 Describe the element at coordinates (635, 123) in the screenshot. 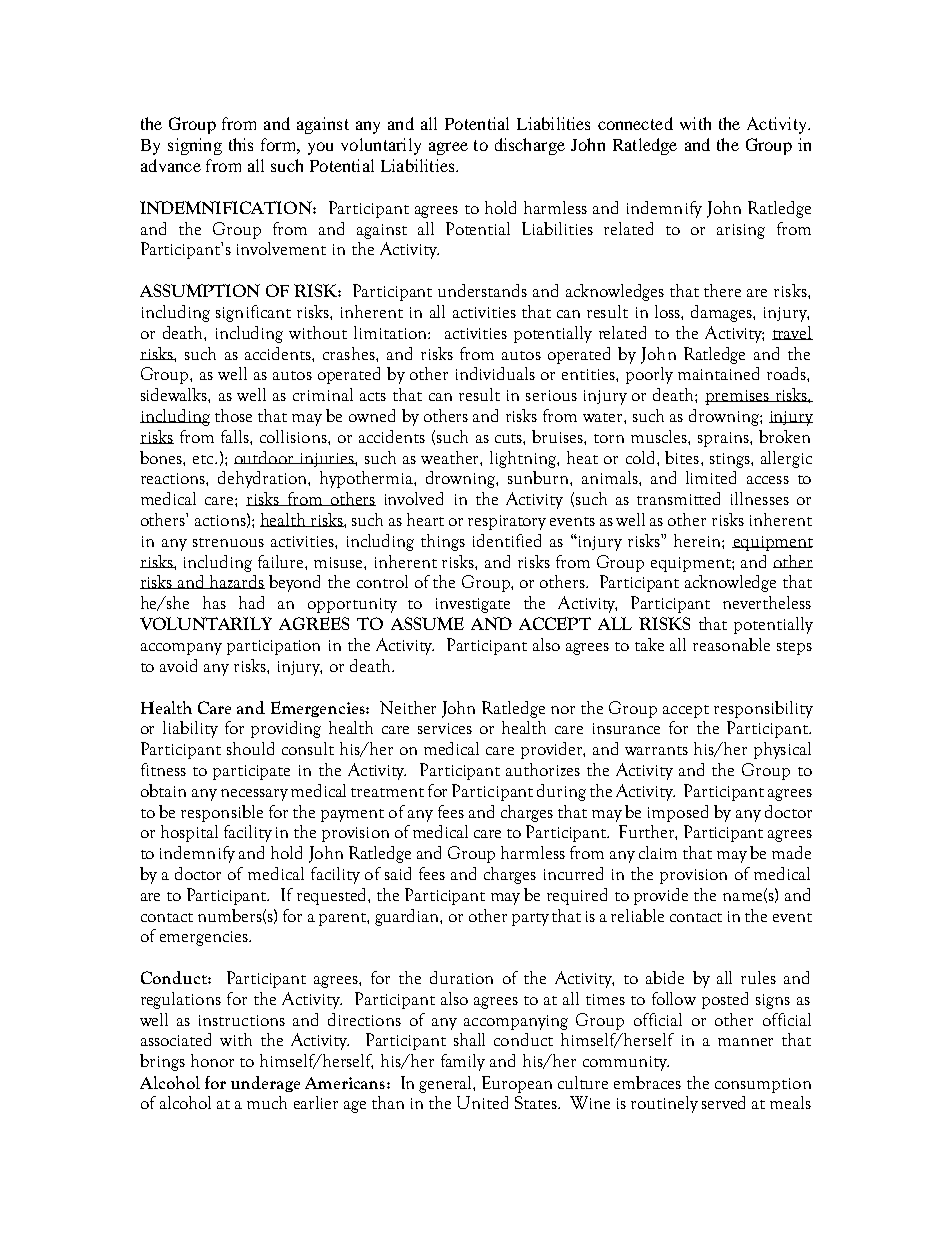

I see `connected` at that location.
